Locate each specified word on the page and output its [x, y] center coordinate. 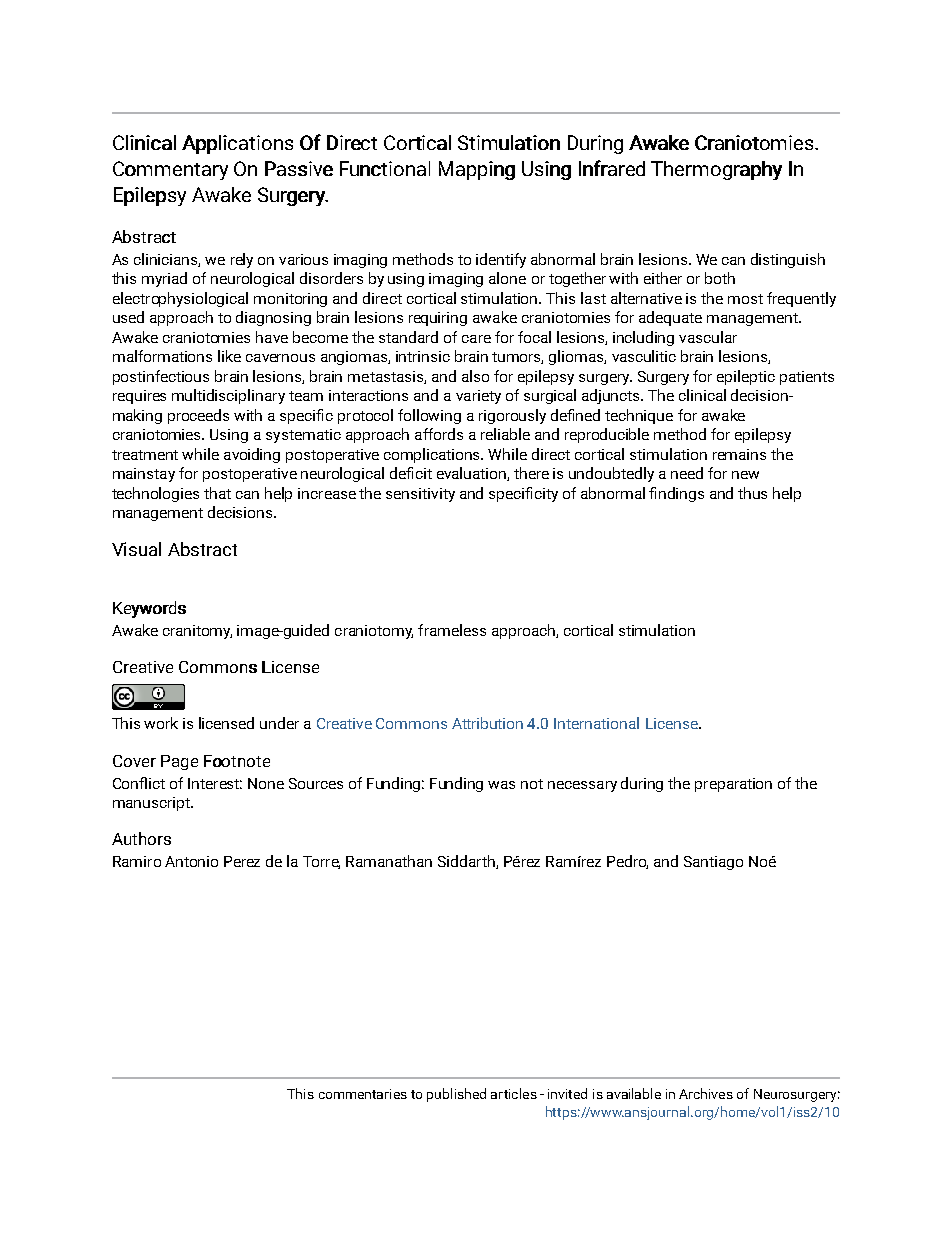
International [596, 723]
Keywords [149, 609]
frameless [452, 630]
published [456, 1095]
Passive [299, 168]
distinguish [788, 260]
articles [514, 1093]
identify [501, 260]
